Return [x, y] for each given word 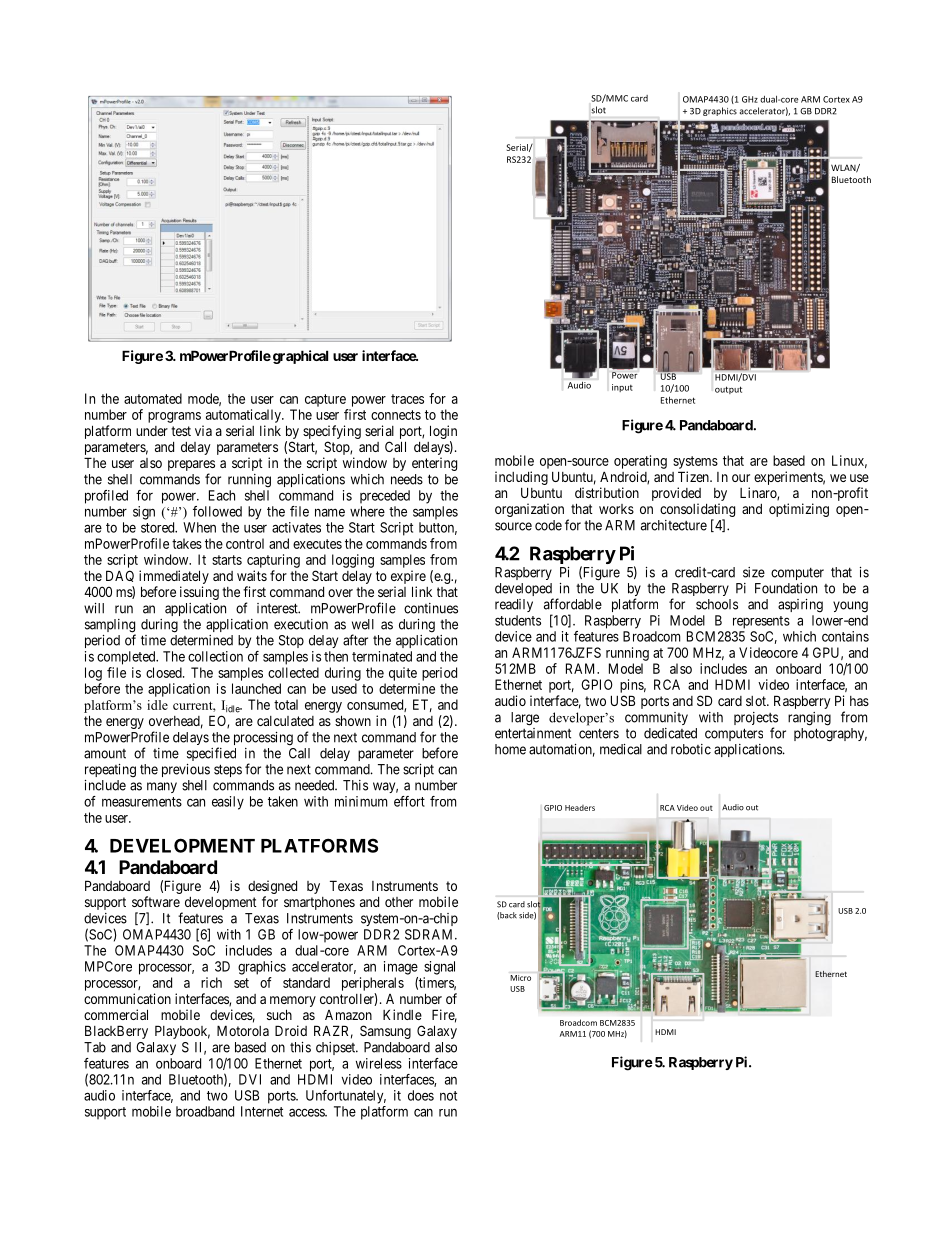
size [754, 572]
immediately [174, 577]
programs [174, 417]
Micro [520, 978]
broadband [205, 1111]
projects [756, 720]
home [510, 749]
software [156, 901]
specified [211, 754]
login [443, 432]
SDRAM [430, 934]
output [728, 390]
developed [524, 591]
